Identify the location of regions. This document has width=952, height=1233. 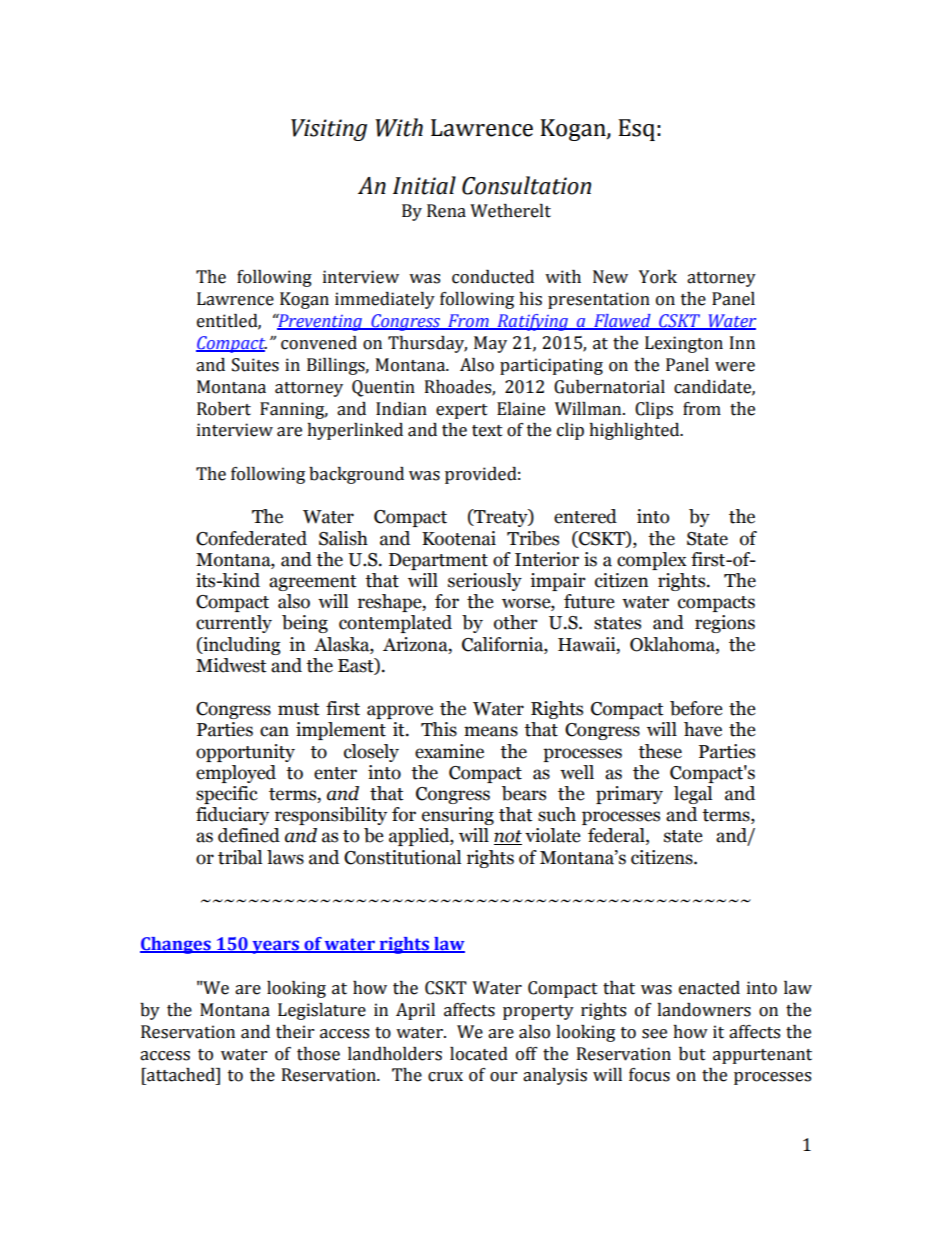
(725, 624).
